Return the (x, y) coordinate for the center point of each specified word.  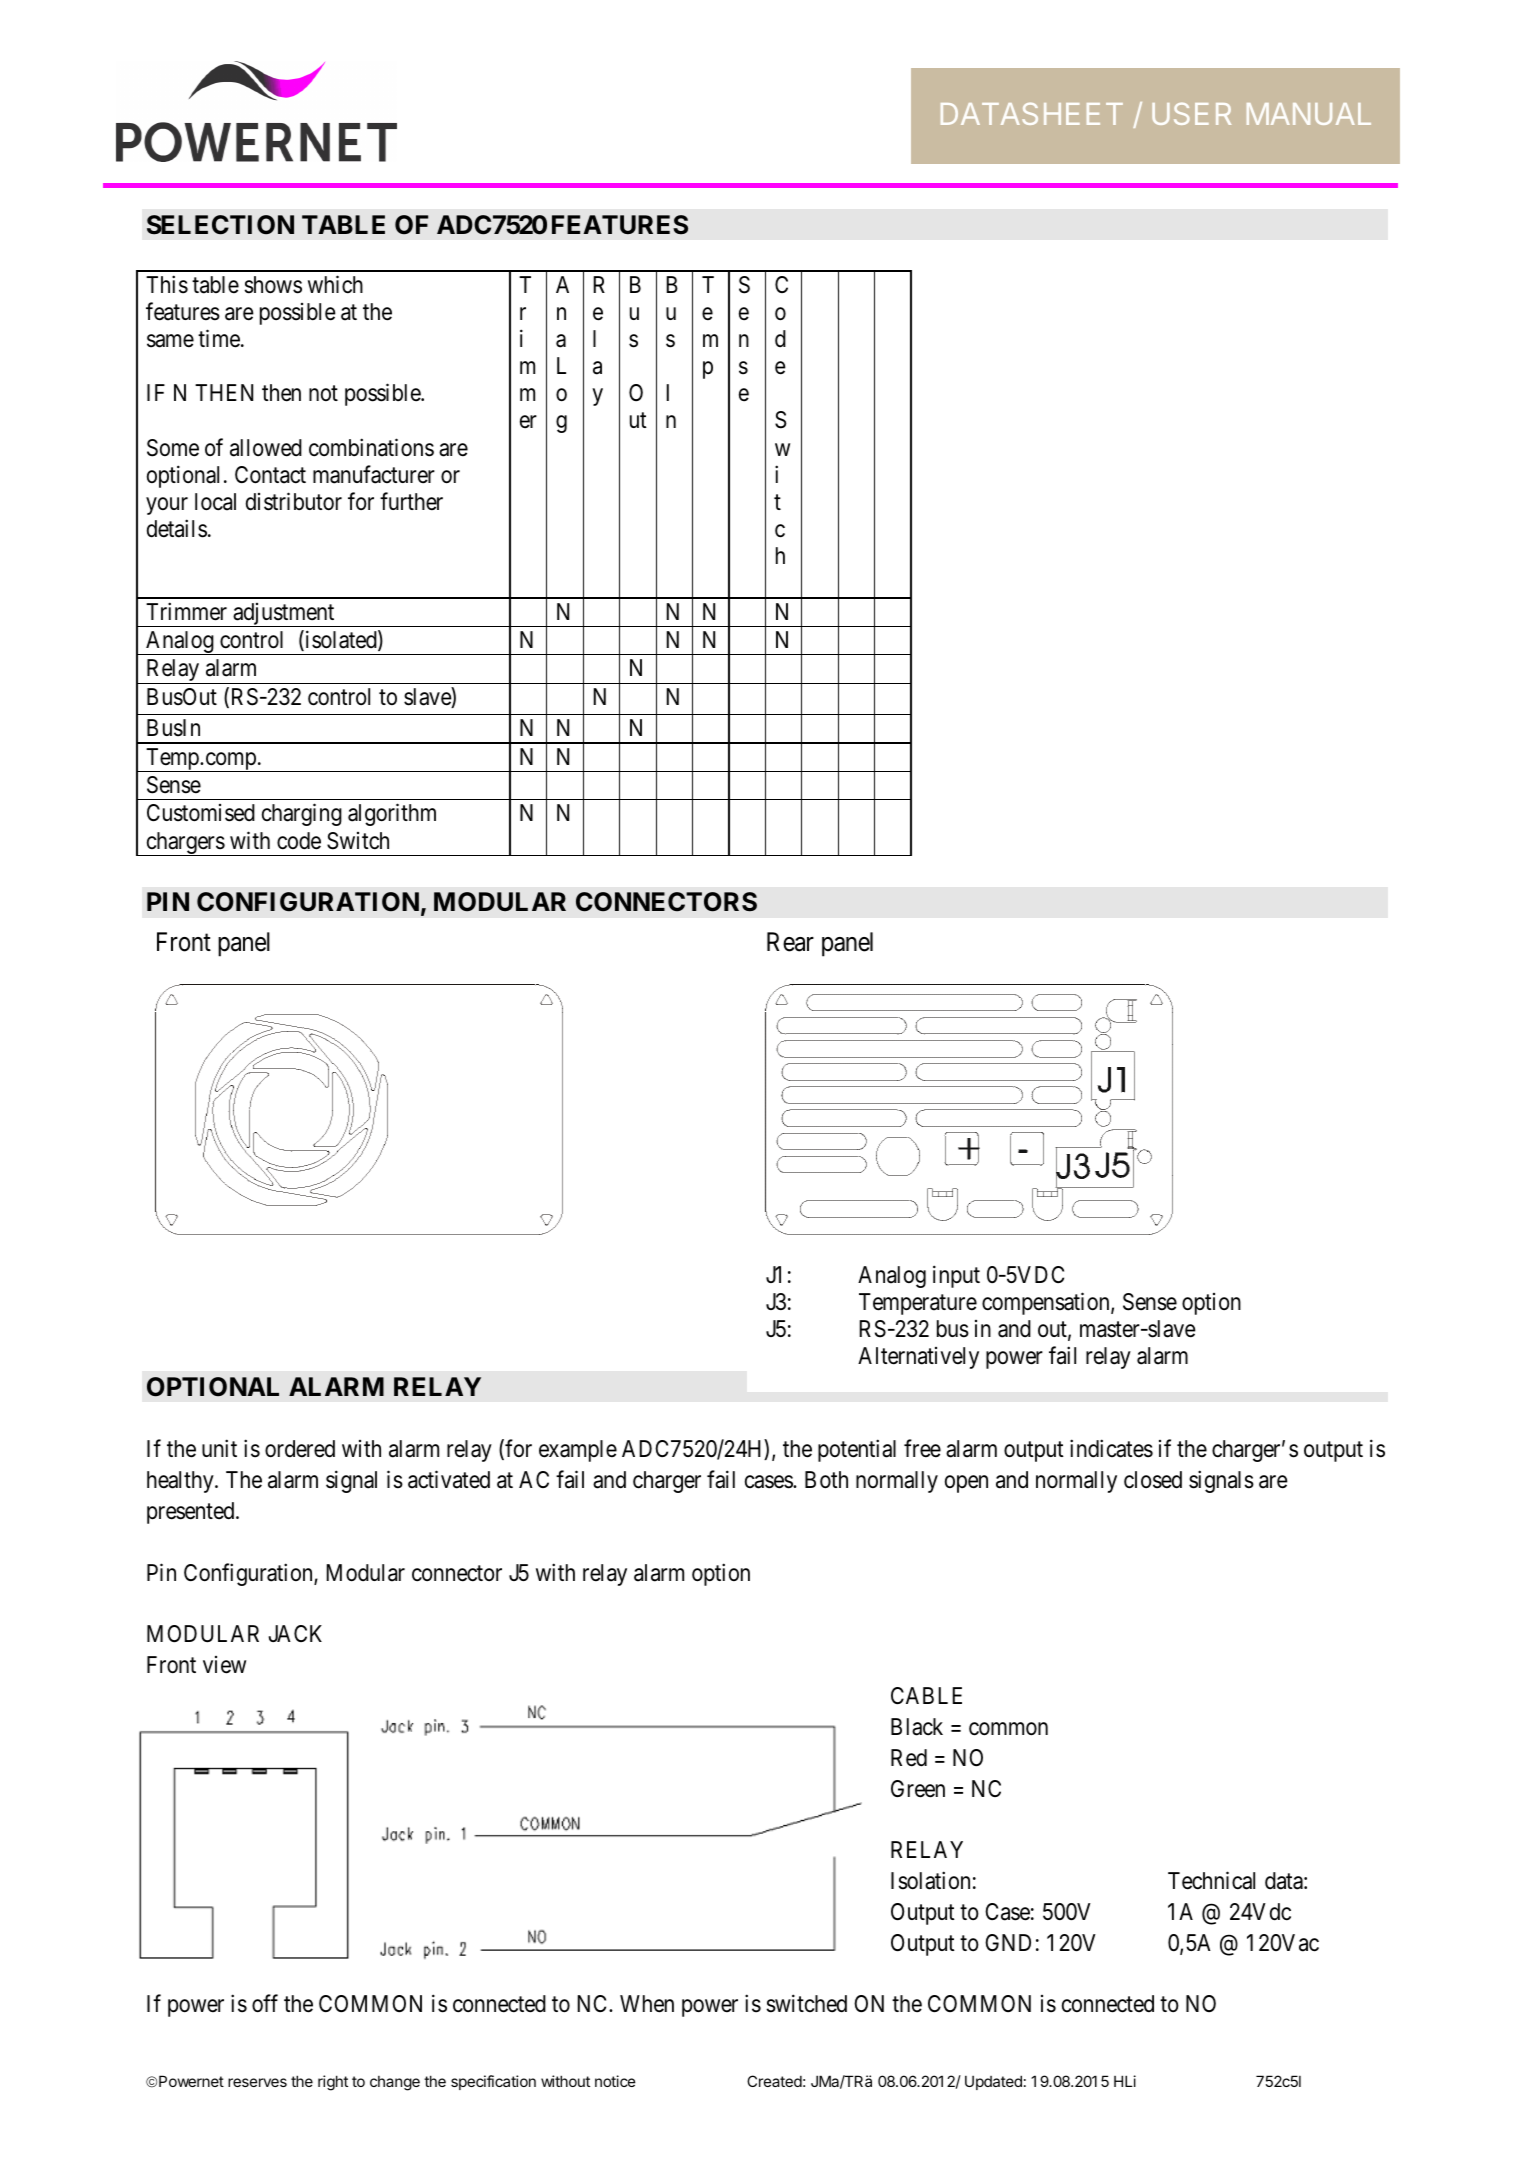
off (265, 2004)
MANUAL (1309, 114)
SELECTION (220, 225)
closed (1153, 1480)
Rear (790, 942)
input (956, 1276)
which (335, 284)
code (299, 841)
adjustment (284, 615)
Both (826, 1480)
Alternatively (918, 1358)
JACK (295, 1633)
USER (1191, 114)
